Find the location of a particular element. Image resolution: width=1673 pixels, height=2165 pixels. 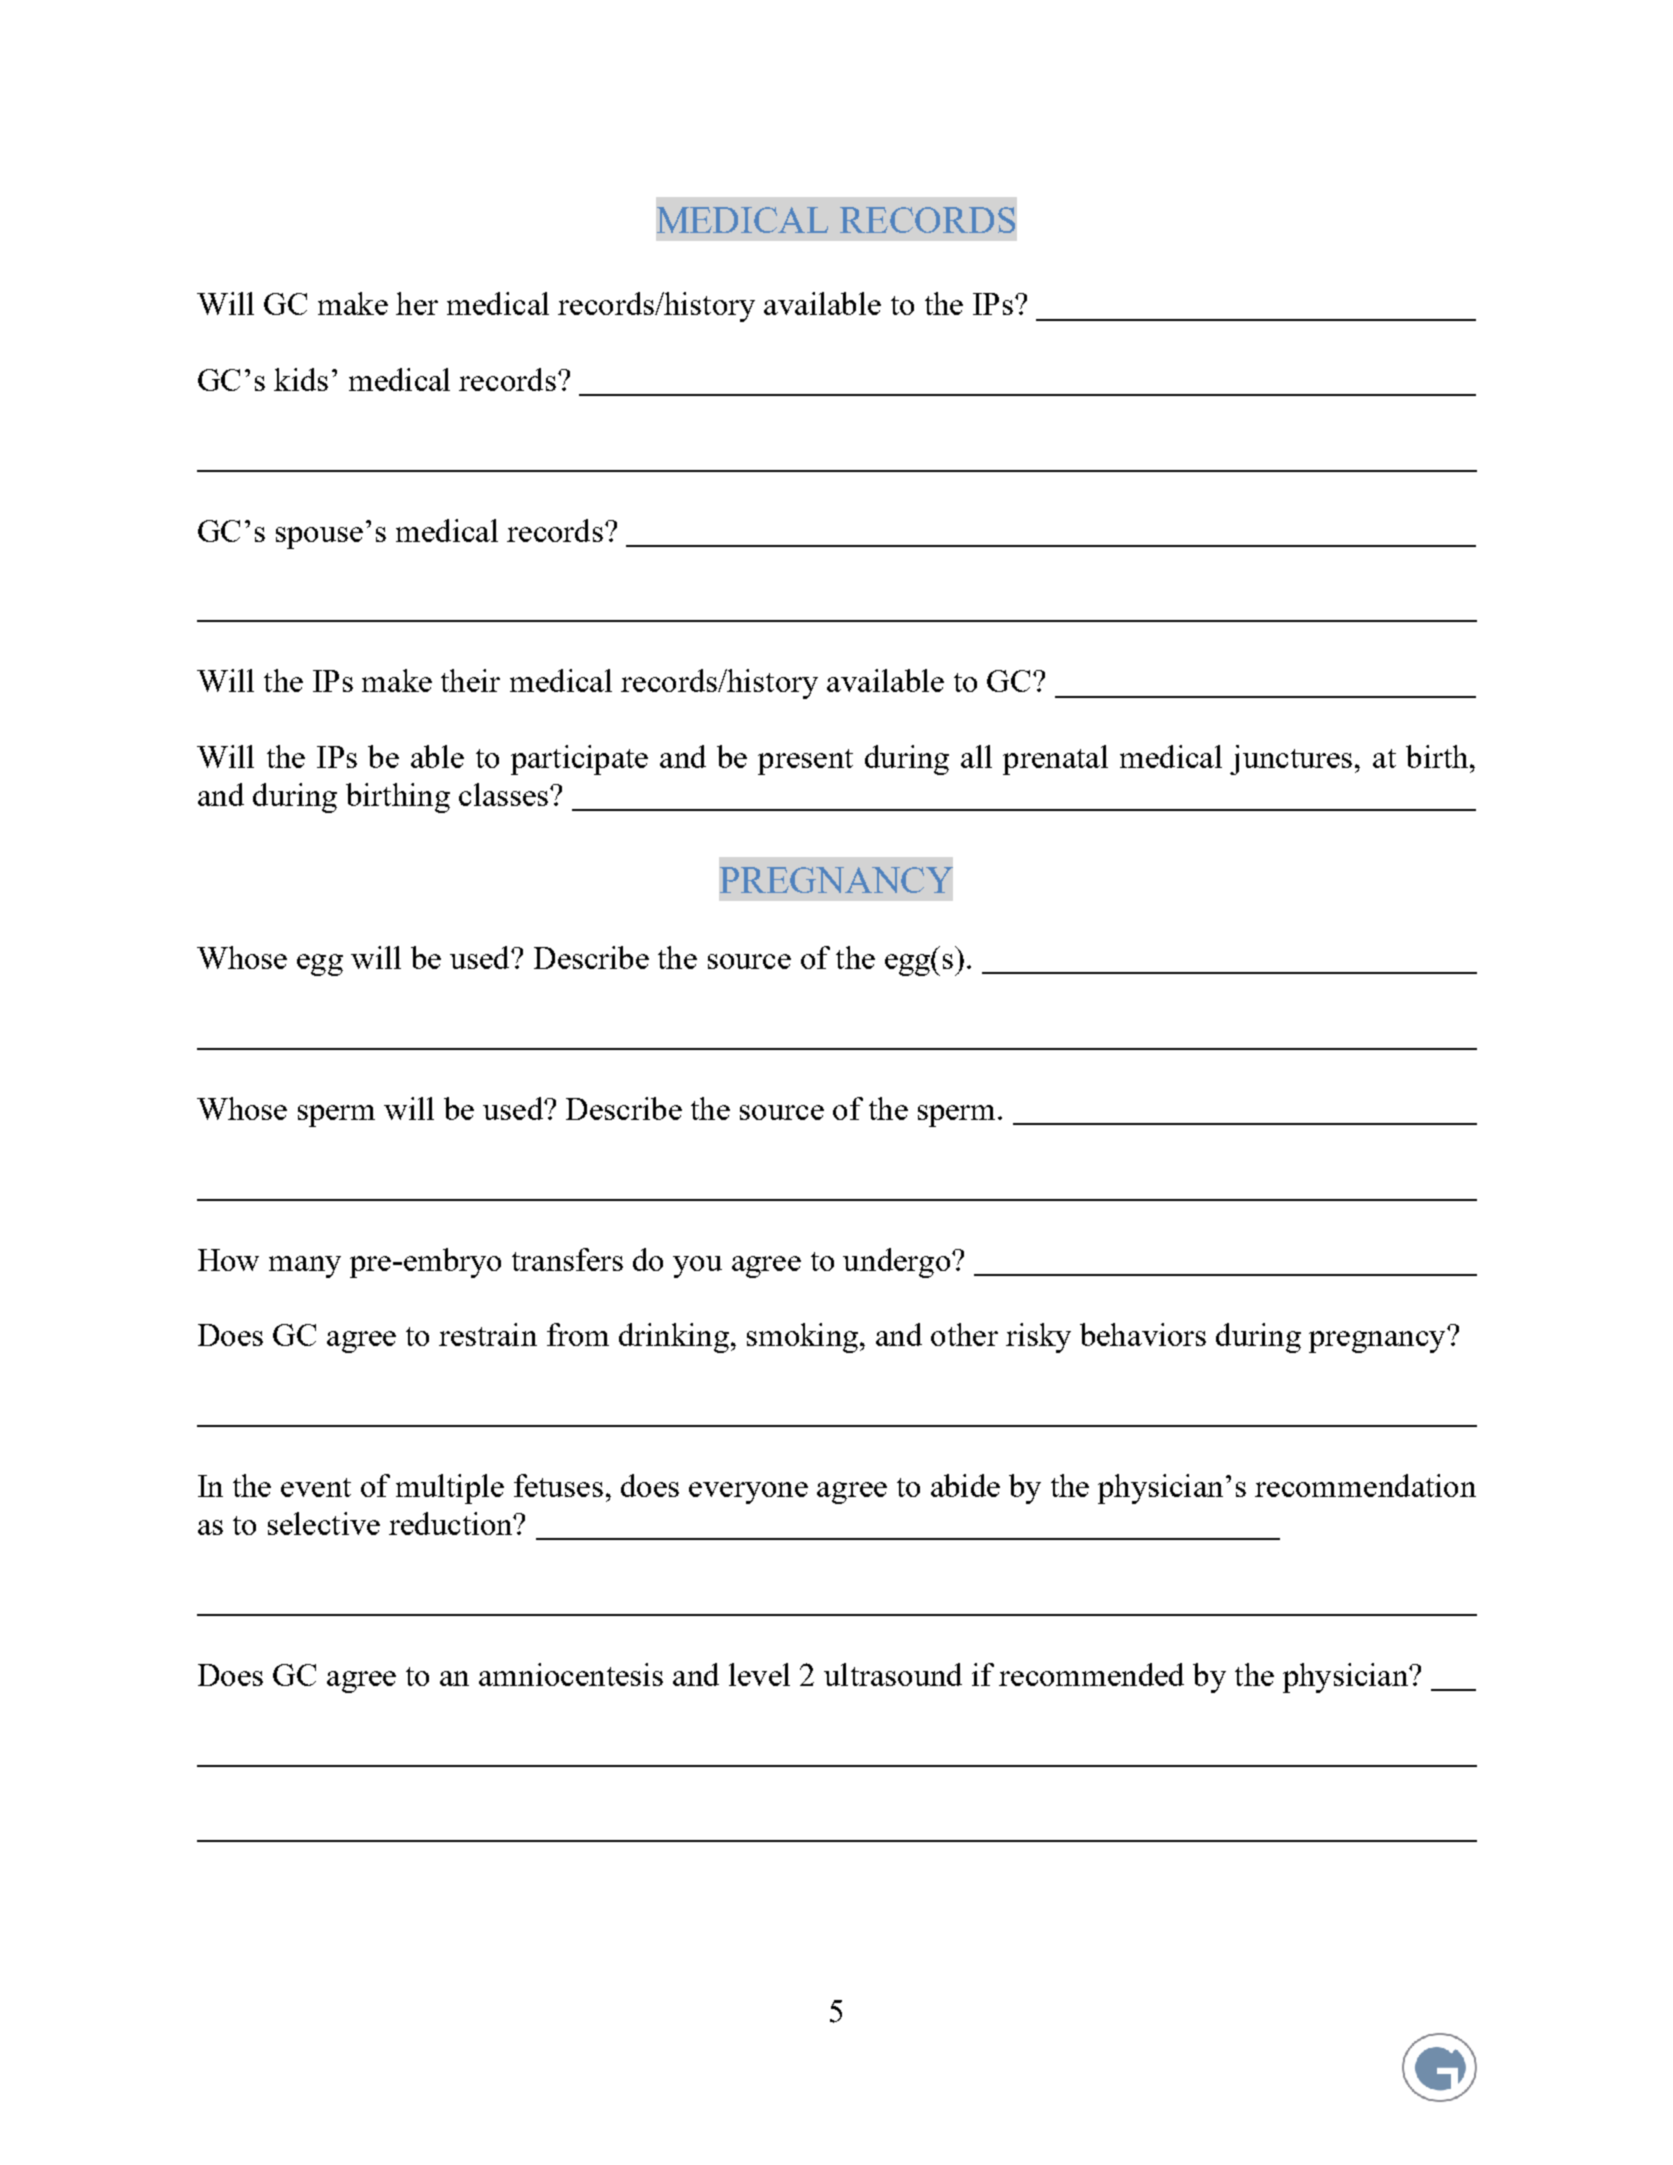

level is located at coordinates (759, 1674).
